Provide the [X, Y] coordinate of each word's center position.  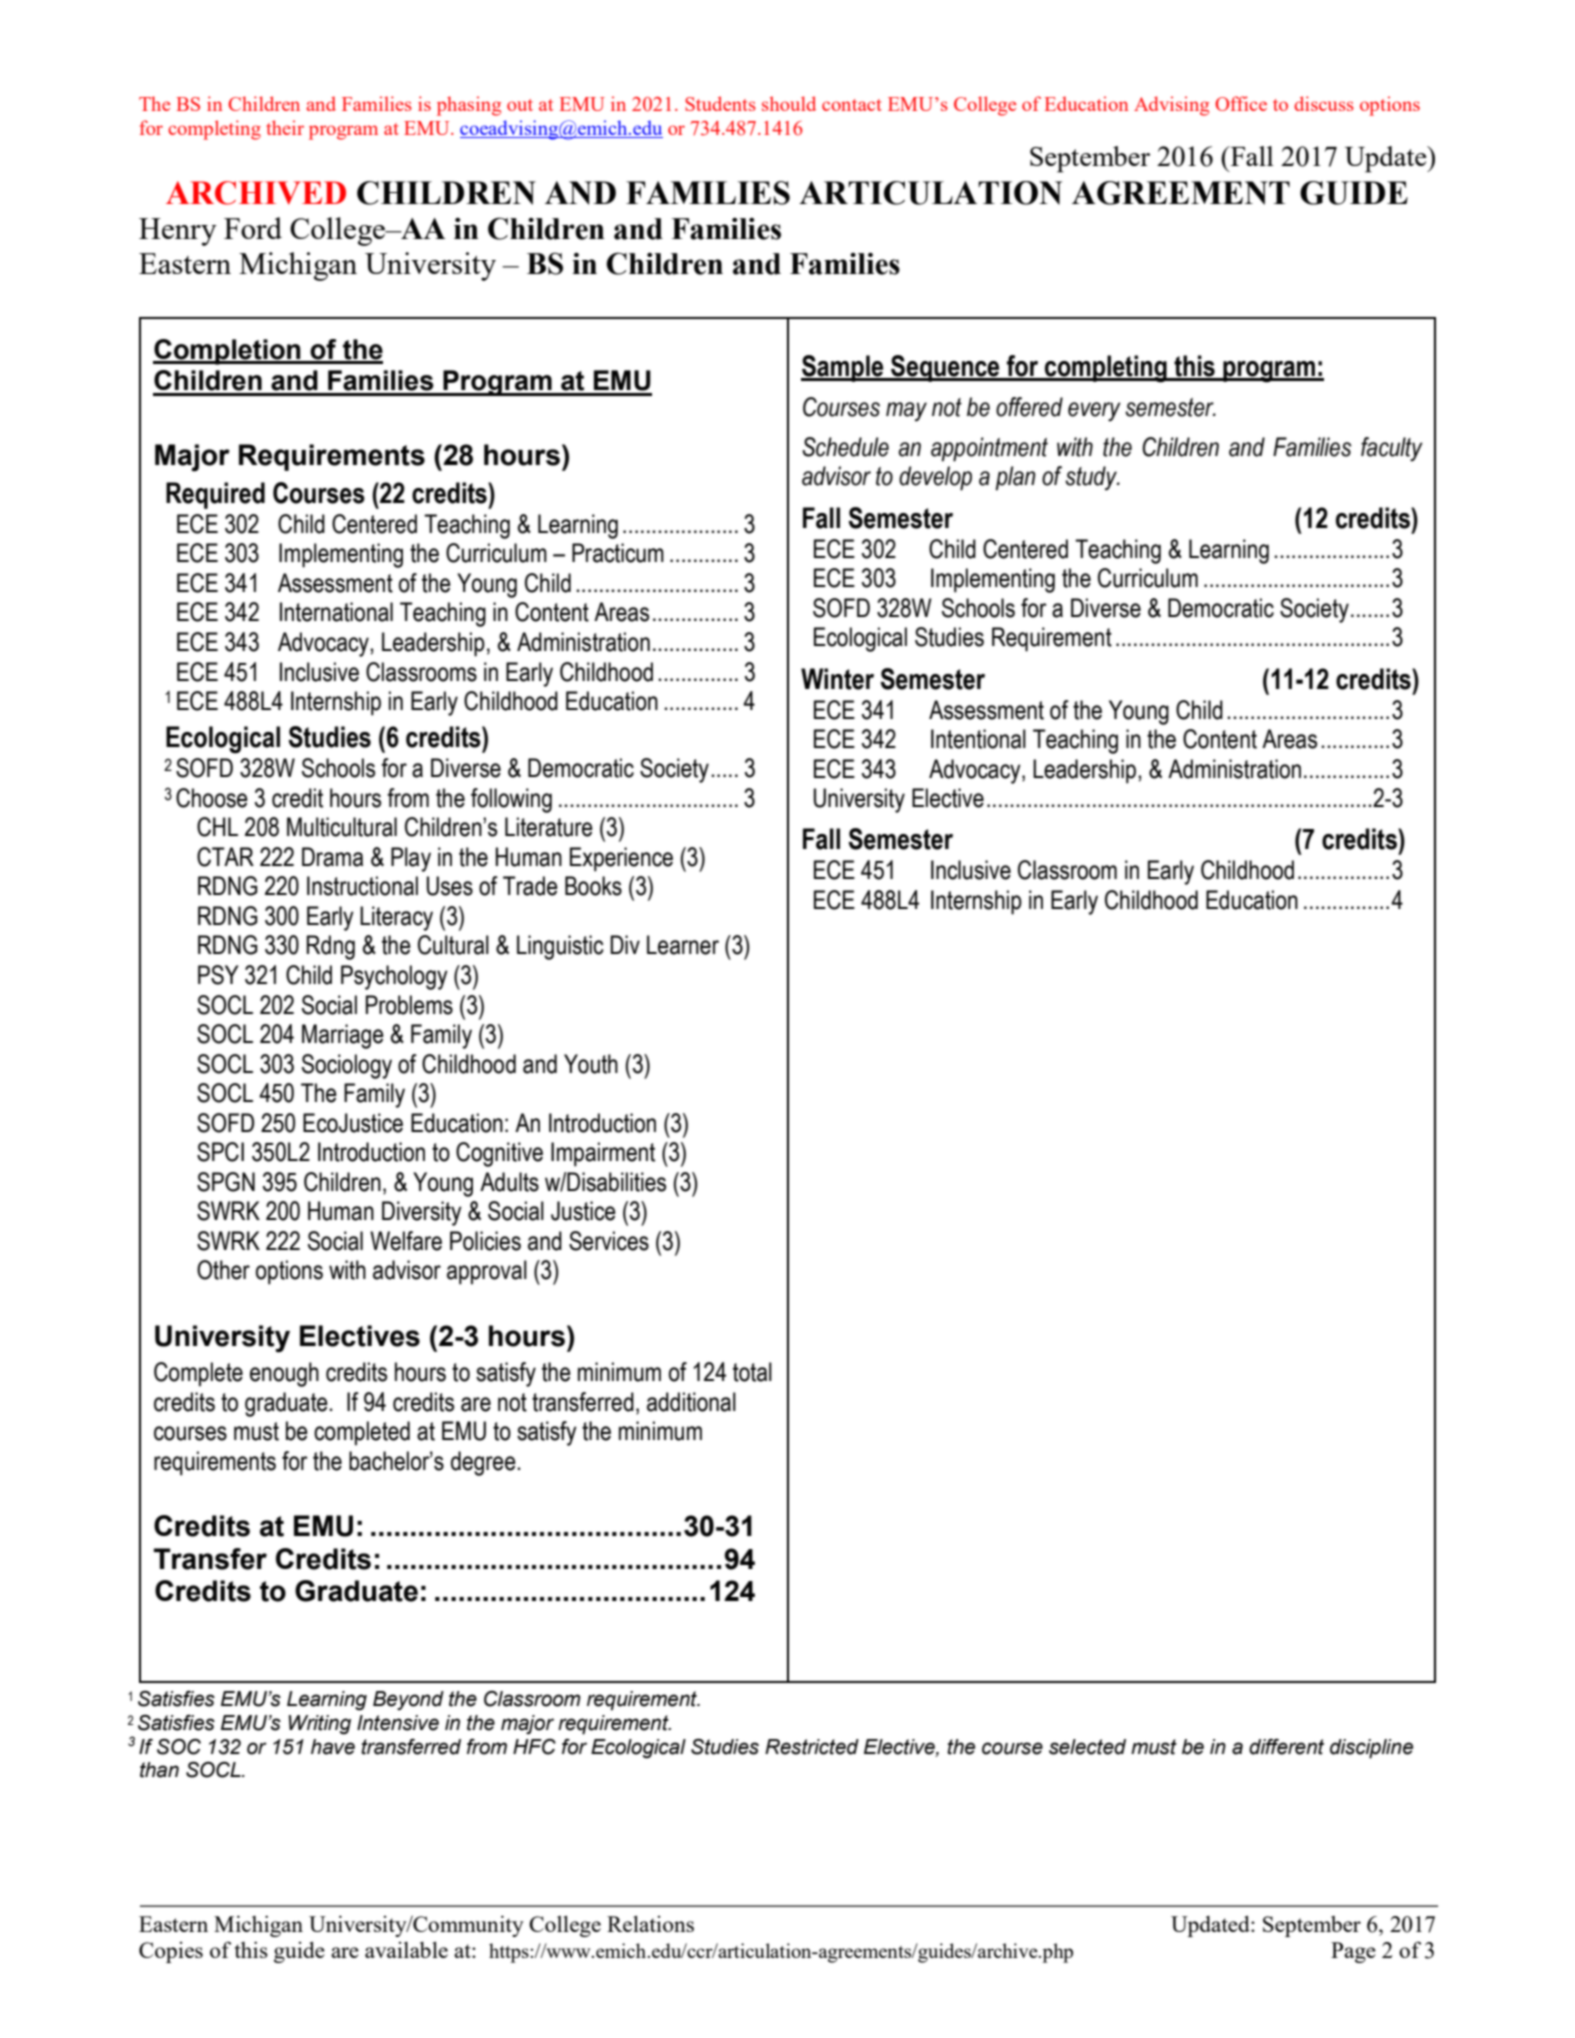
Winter [837, 679]
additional [691, 1402]
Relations [650, 1923]
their [285, 127]
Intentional [978, 739]
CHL [217, 827]
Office [1241, 103]
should [789, 103]
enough [284, 1374]
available [406, 1949]
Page [1353, 1952]
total [752, 1372]
